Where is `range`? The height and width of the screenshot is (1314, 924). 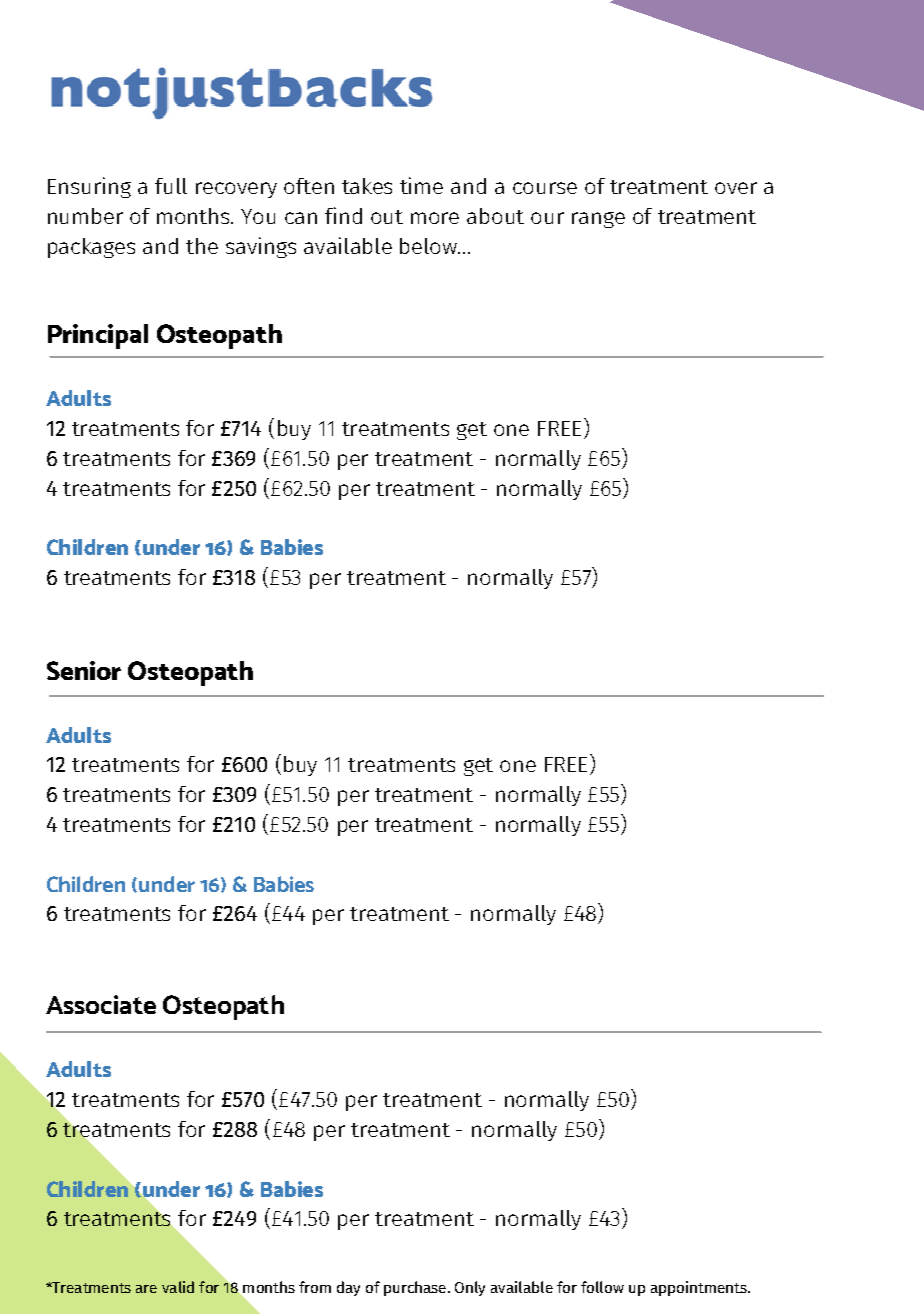 range is located at coordinates (598, 220).
